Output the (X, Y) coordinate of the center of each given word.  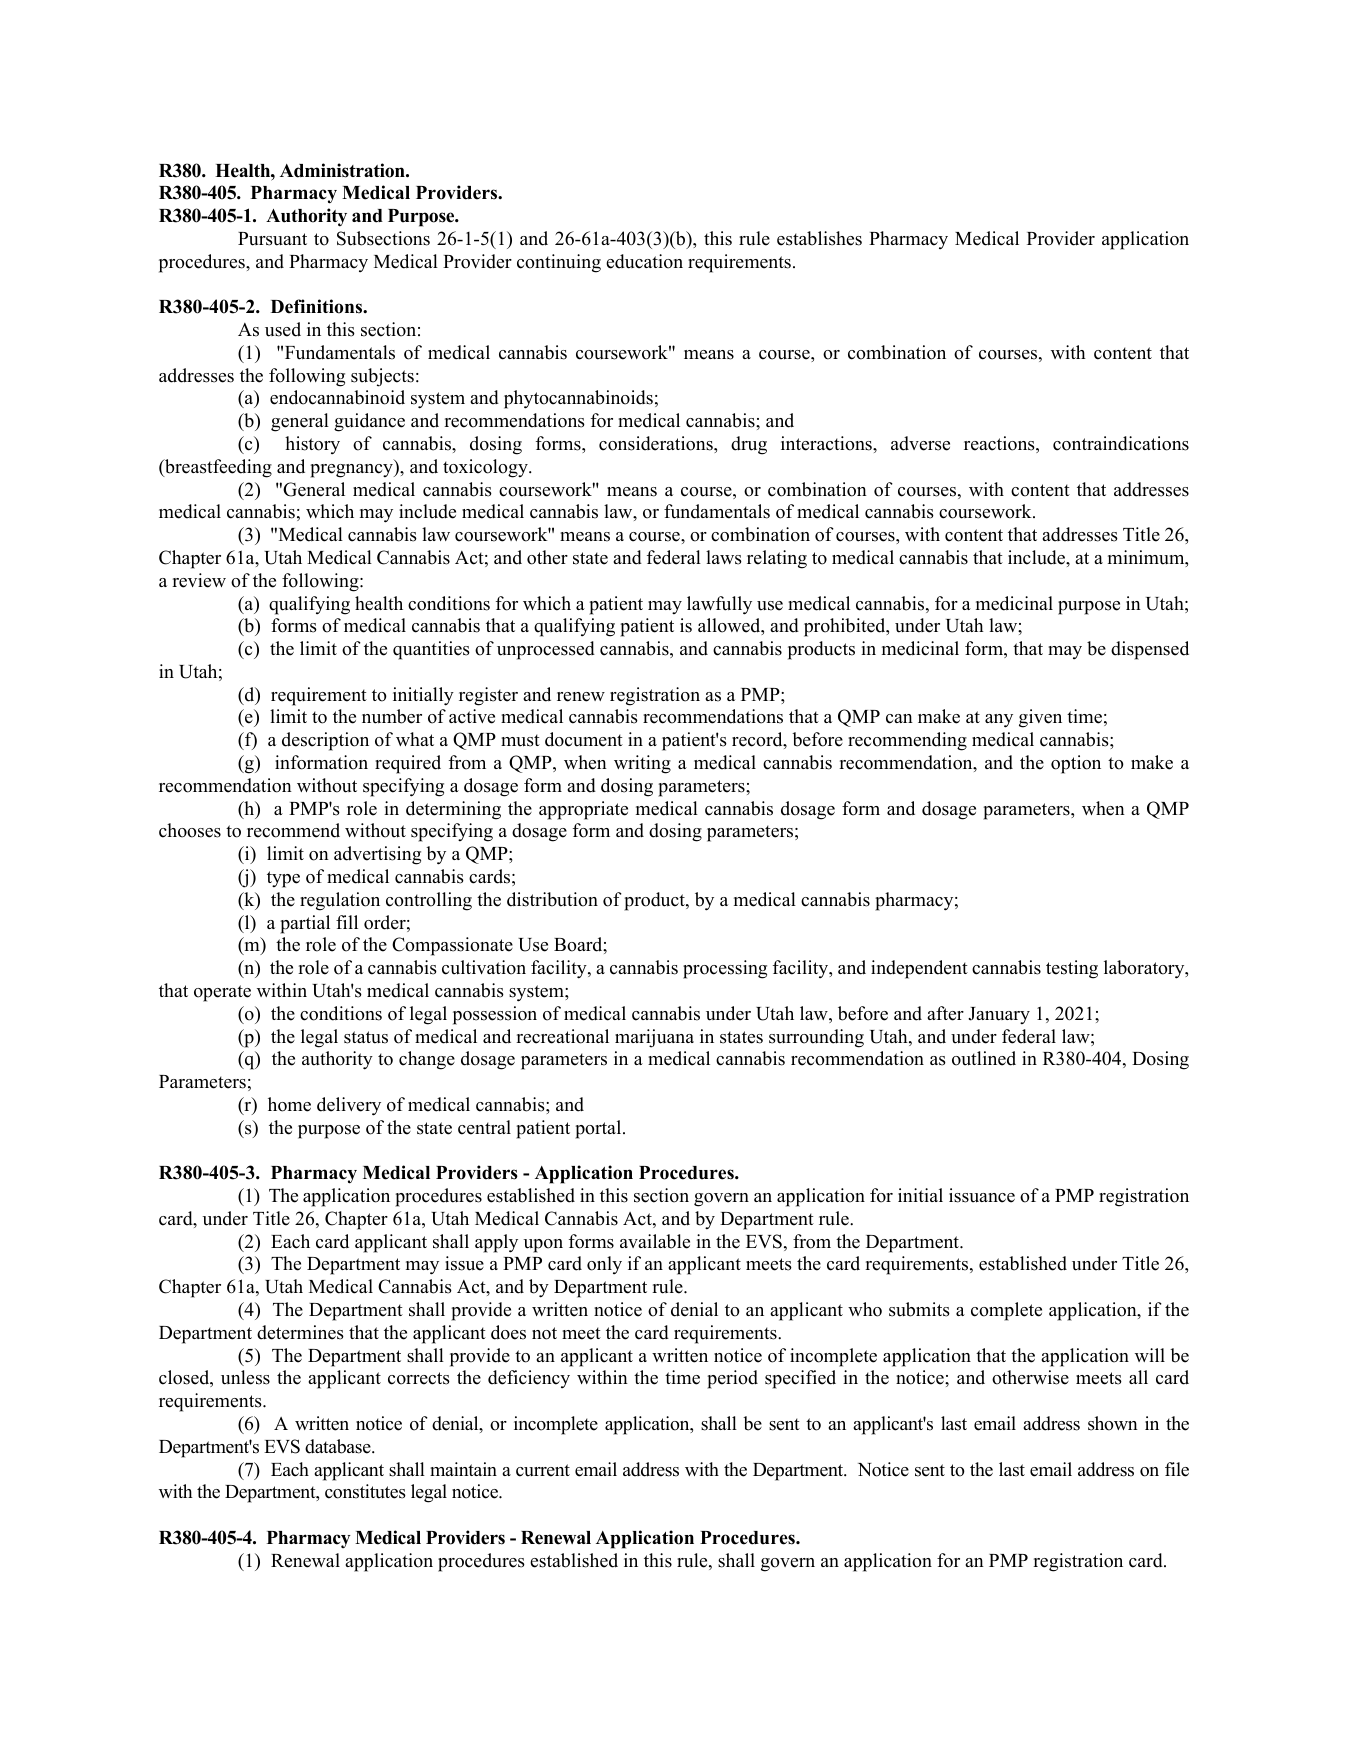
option (1076, 764)
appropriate (583, 810)
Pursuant (272, 239)
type (283, 879)
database (339, 1446)
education (644, 261)
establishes (819, 238)
